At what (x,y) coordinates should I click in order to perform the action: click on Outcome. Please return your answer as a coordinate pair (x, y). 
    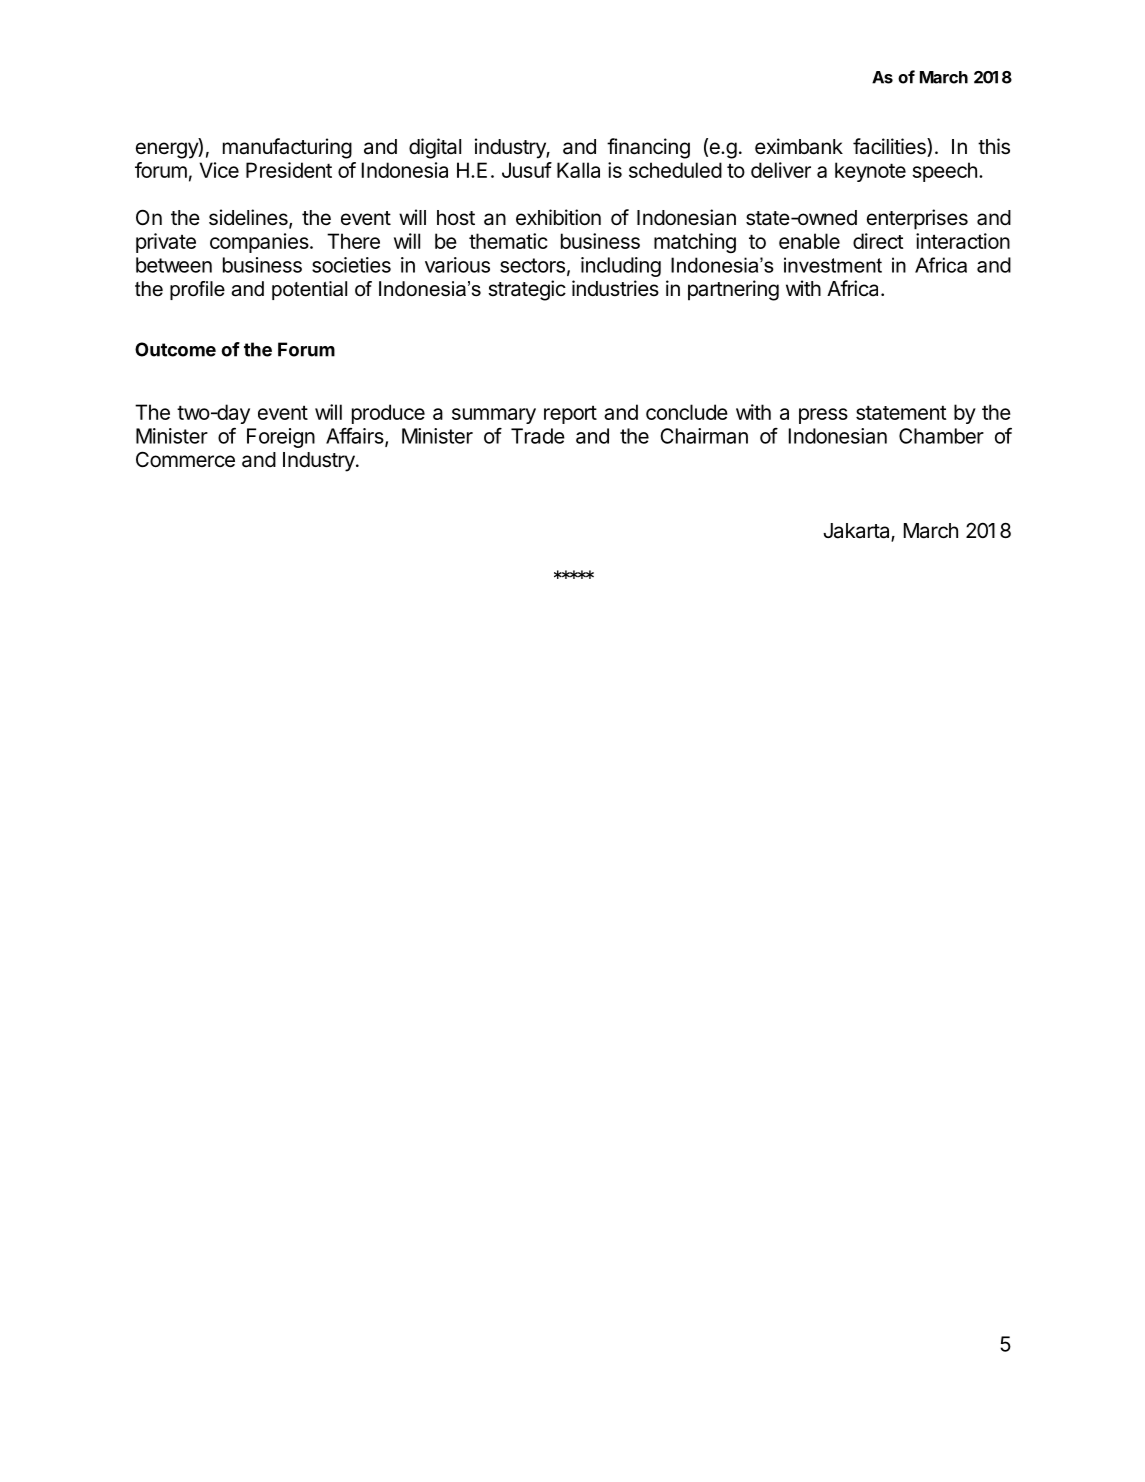
    Looking at the image, I should click on (175, 349).
